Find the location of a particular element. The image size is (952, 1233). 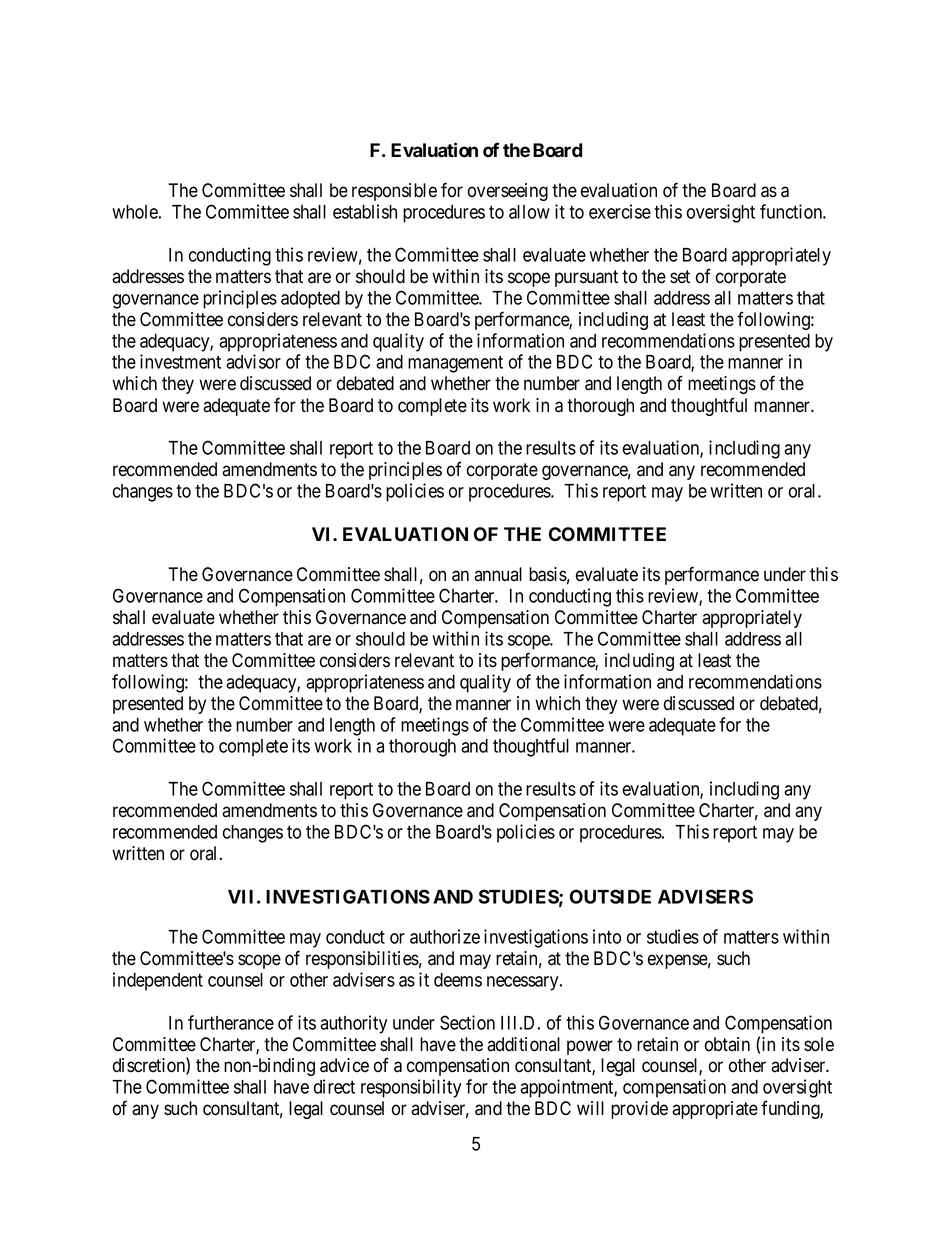

set is located at coordinates (680, 277).
